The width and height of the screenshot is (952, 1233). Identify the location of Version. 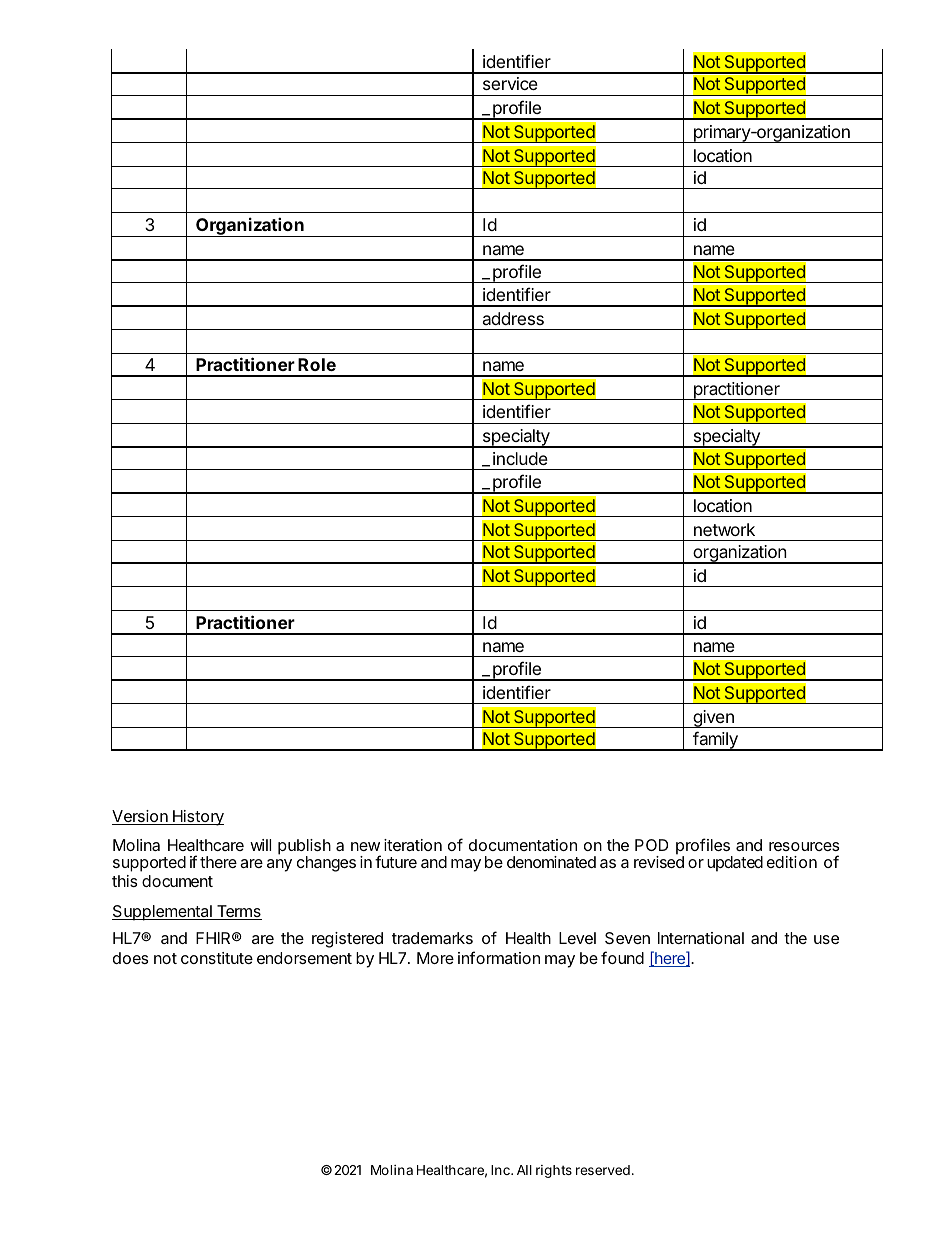
(141, 817).
